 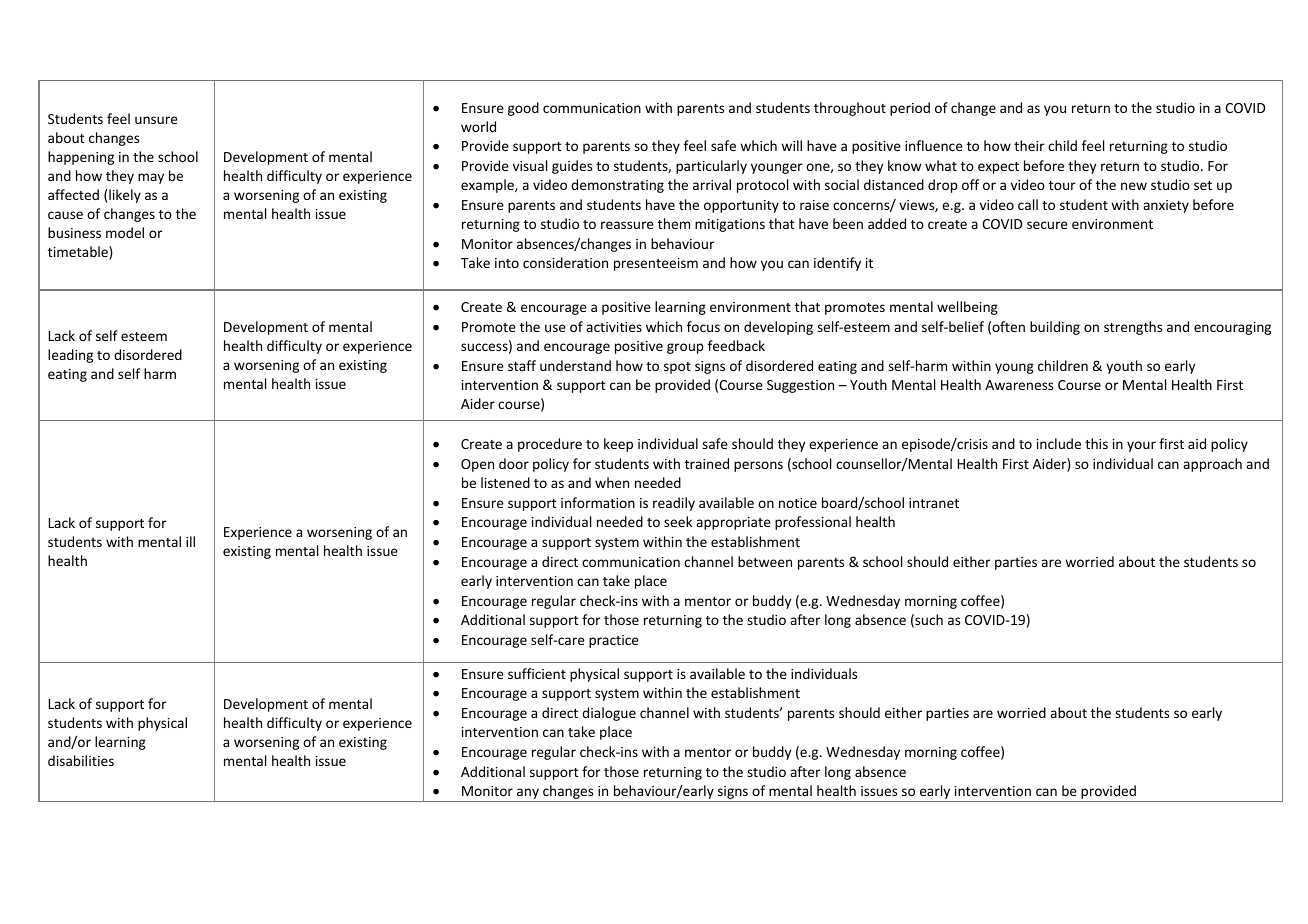 I want to click on building, so click(x=1055, y=328).
